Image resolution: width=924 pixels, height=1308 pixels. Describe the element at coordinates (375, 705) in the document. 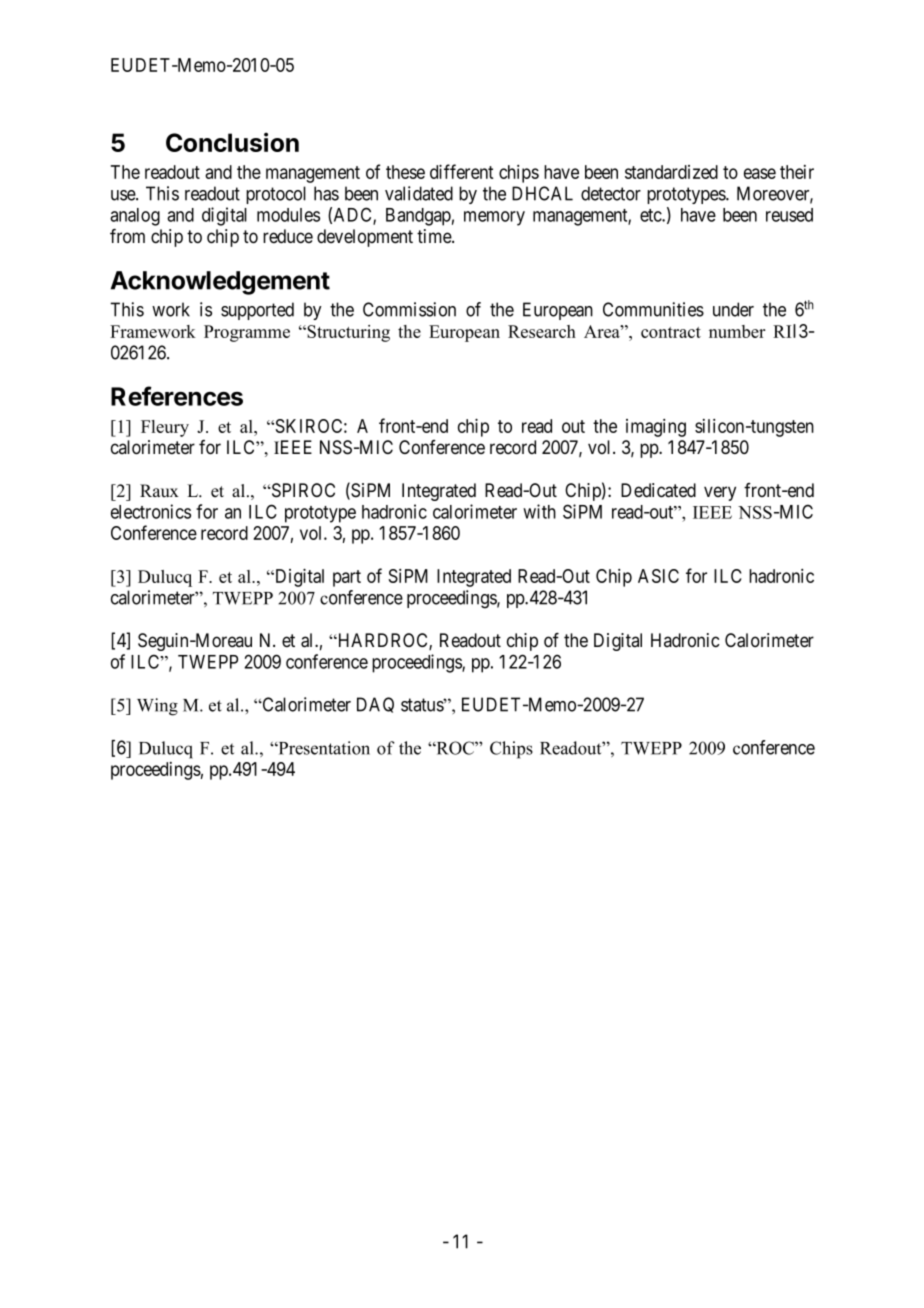

I see `DAQ` at that location.
